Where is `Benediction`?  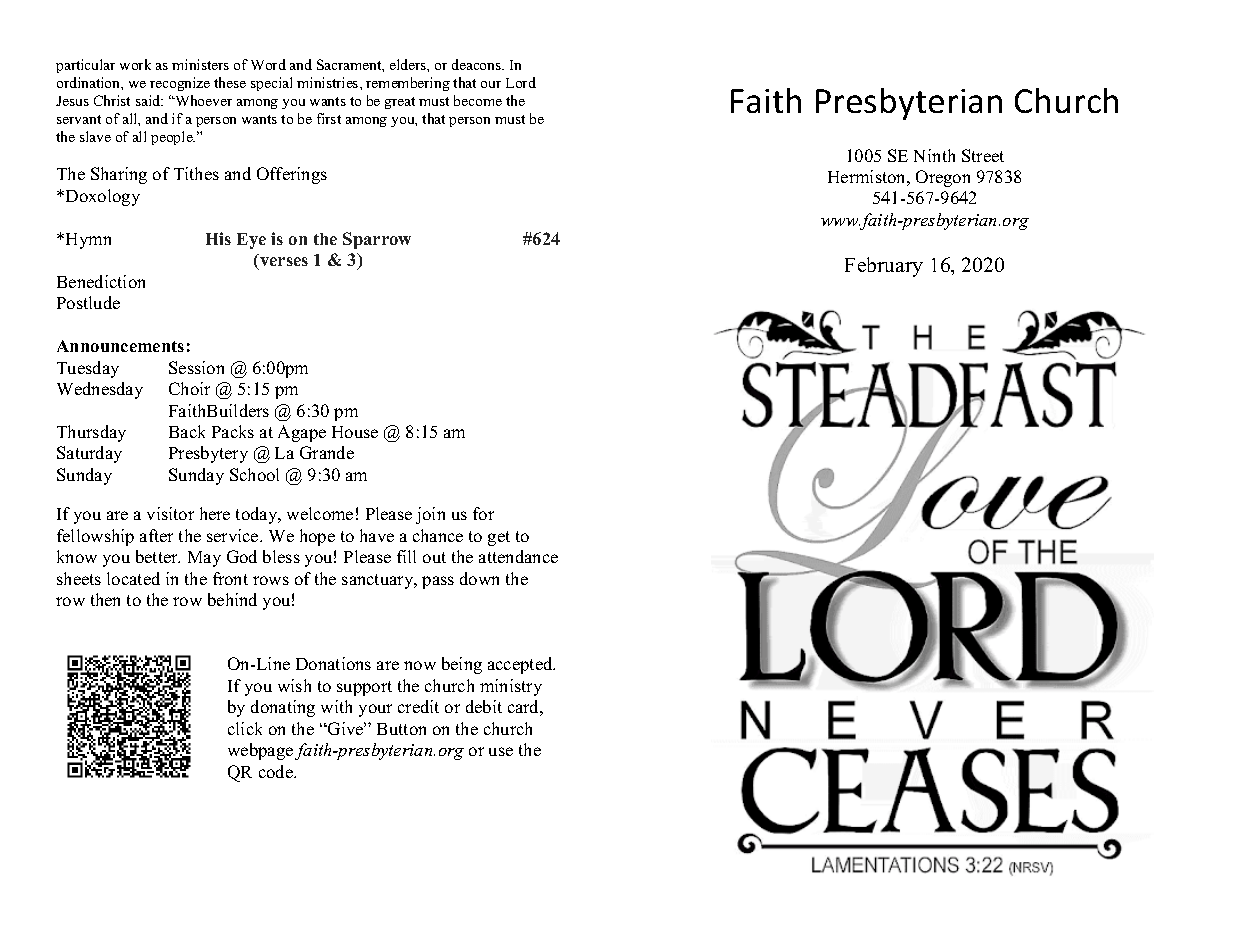 Benediction is located at coordinates (101, 281).
